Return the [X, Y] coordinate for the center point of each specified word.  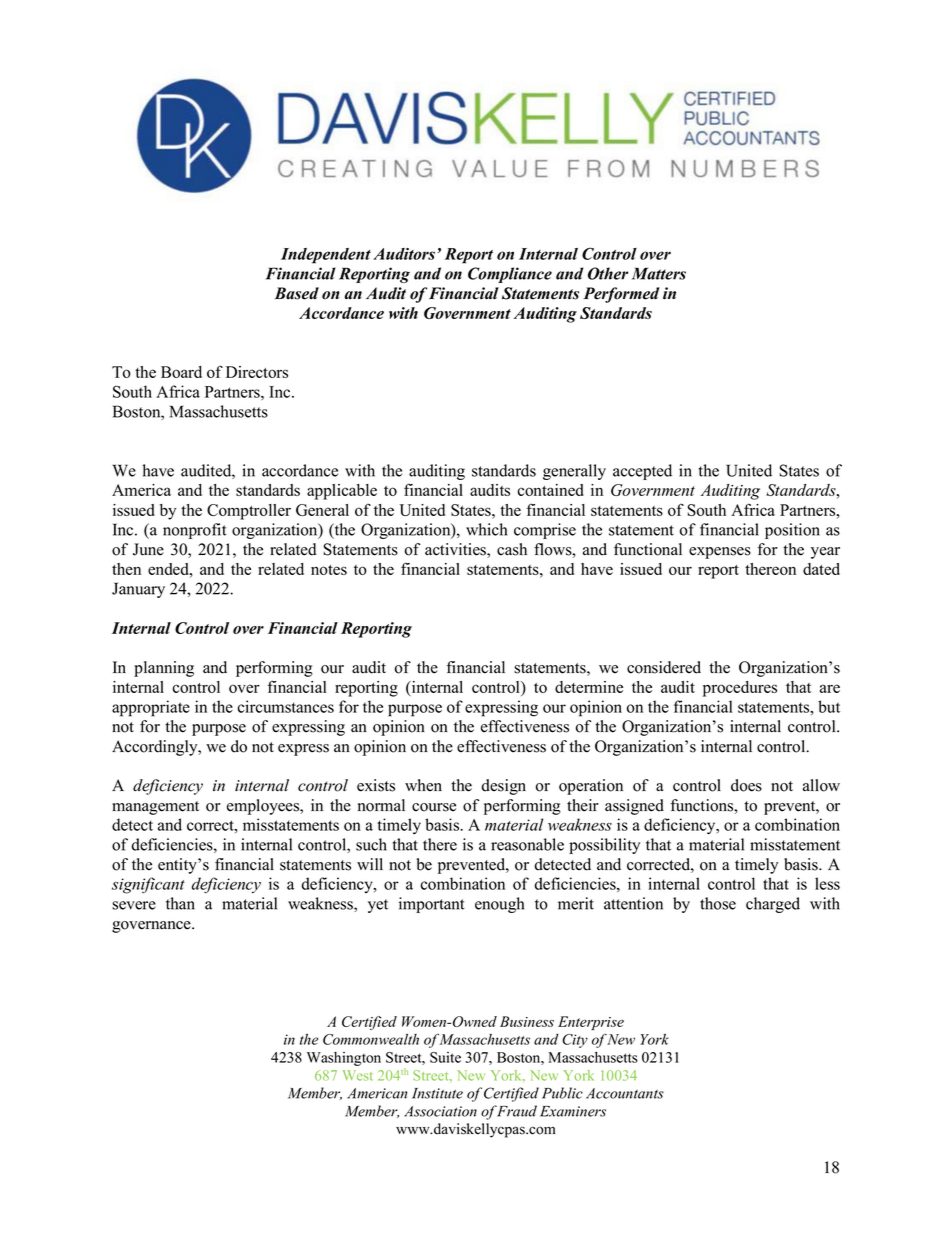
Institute [437, 1093]
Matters [659, 273]
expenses [720, 553]
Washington [344, 1059]
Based [297, 293]
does [746, 785]
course [434, 807]
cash [512, 549]
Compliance [510, 275]
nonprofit [195, 531]
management [155, 808]
